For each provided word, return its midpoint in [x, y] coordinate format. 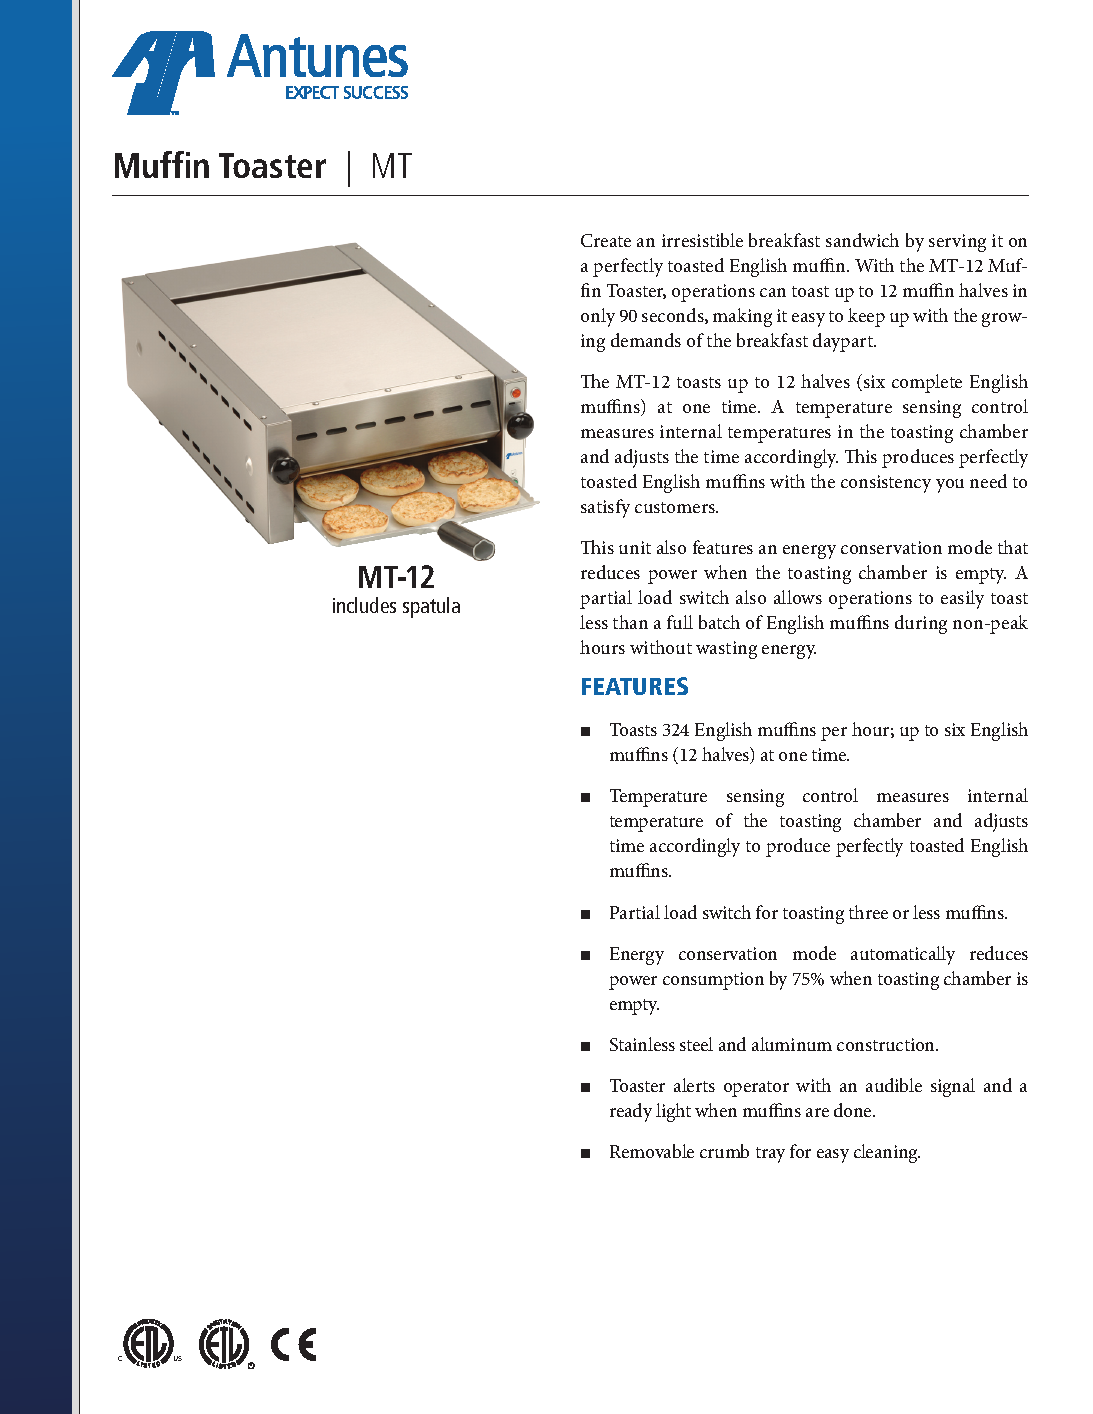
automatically [903, 955]
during [921, 624]
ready [631, 1112]
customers [676, 507]
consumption [713, 981]
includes [364, 605]
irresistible [702, 240]
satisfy [605, 508]
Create [606, 240]
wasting [726, 650]
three [868, 912]
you [950, 486]
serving [957, 243]
